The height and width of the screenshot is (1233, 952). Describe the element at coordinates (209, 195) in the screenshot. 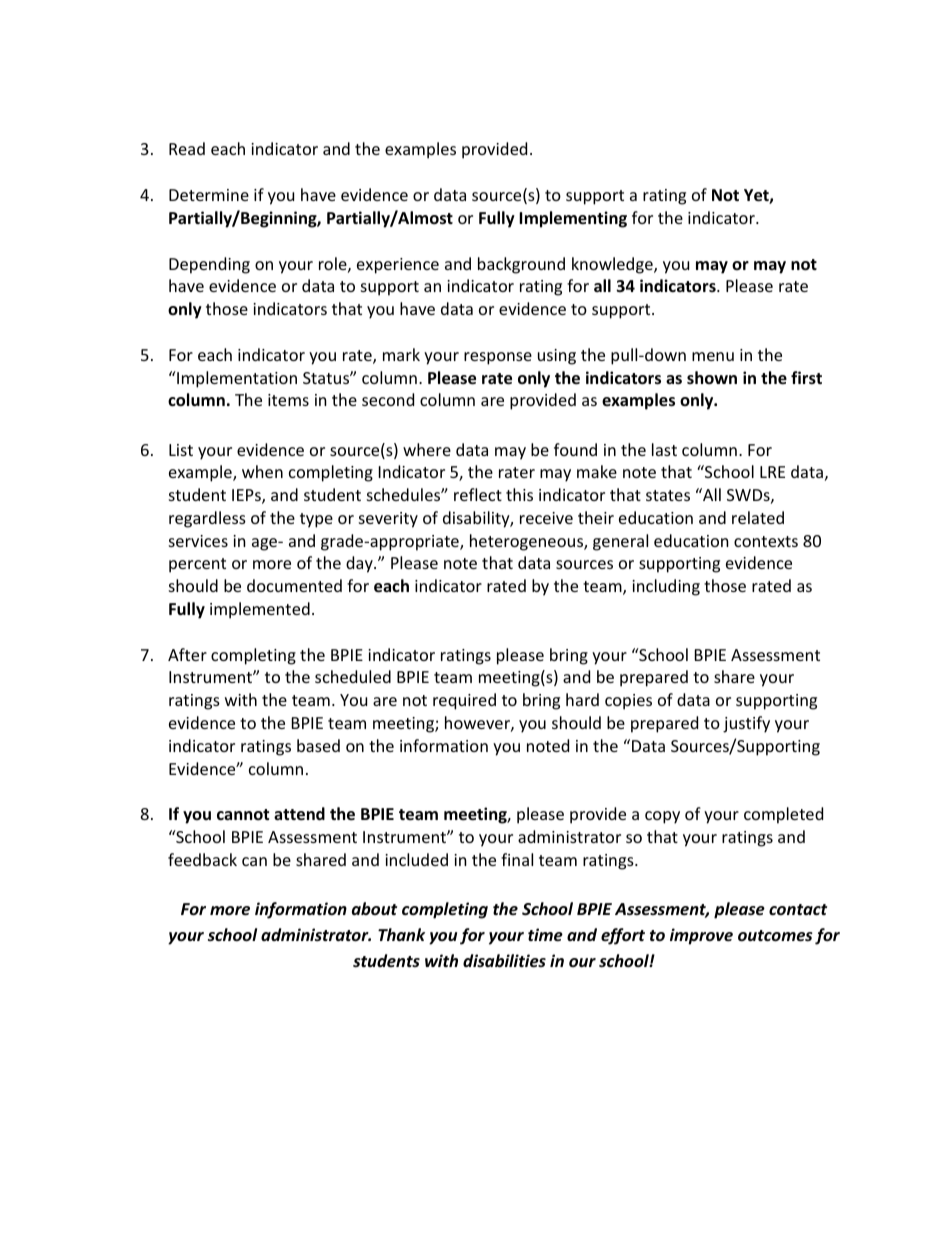

I see `Determine` at that location.
